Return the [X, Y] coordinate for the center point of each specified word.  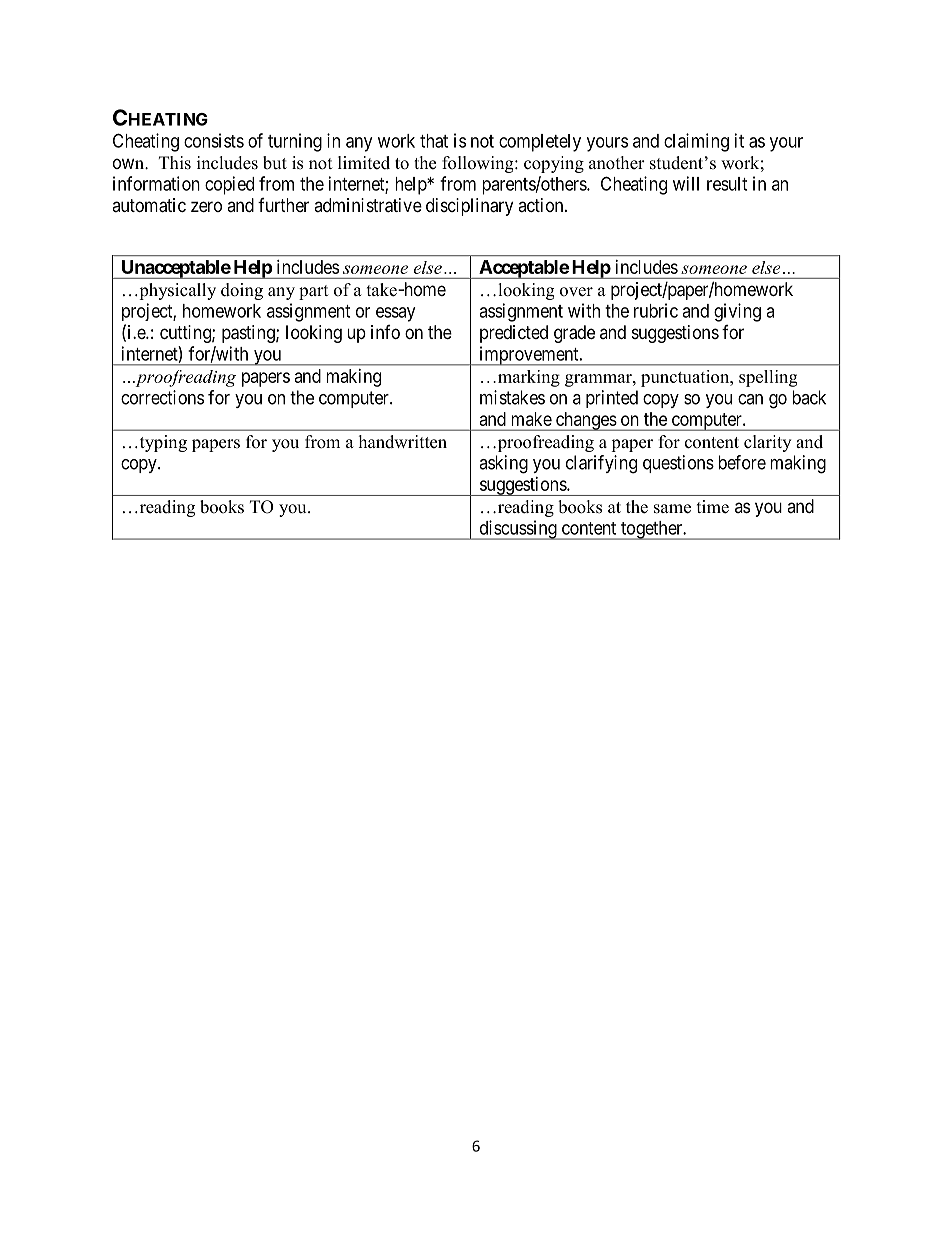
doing [242, 291]
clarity [767, 443]
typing [162, 443]
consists [214, 140]
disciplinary [469, 207]
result [727, 184]
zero [206, 206]
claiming [696, 142]
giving [737, 312]
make [531, 419]
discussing [518, 530]
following [479, 164]
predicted [514, 334]
